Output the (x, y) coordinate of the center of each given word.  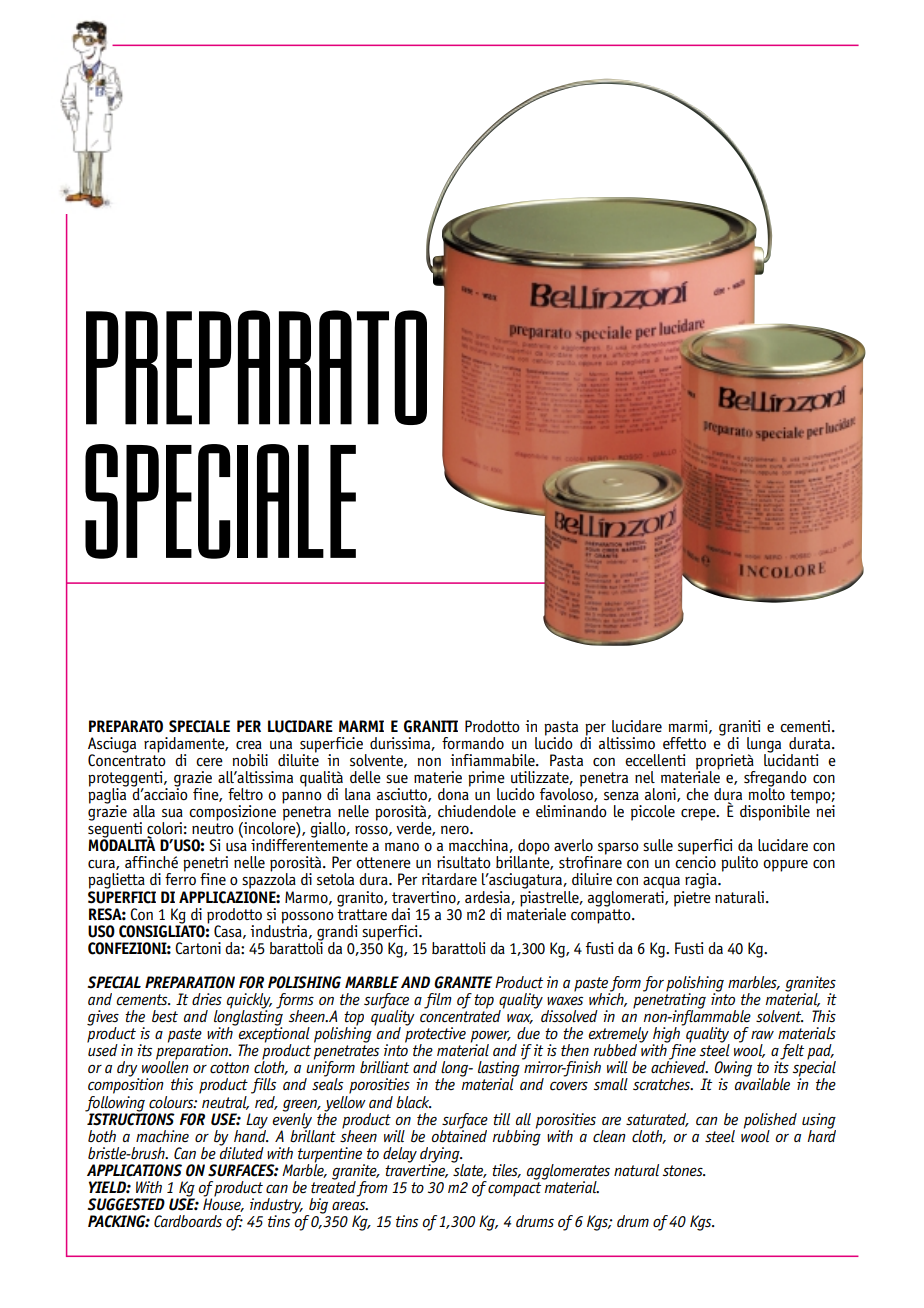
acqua (661, 883)
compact (514, 1189)
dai (400, 914)
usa (236, 847)
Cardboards (188, 1221)
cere (209, 762)
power (491, 1038)
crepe (699, 815)
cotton (229, 1068)
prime (486, 780)
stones (684, 1171)
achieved (679, 1066)
